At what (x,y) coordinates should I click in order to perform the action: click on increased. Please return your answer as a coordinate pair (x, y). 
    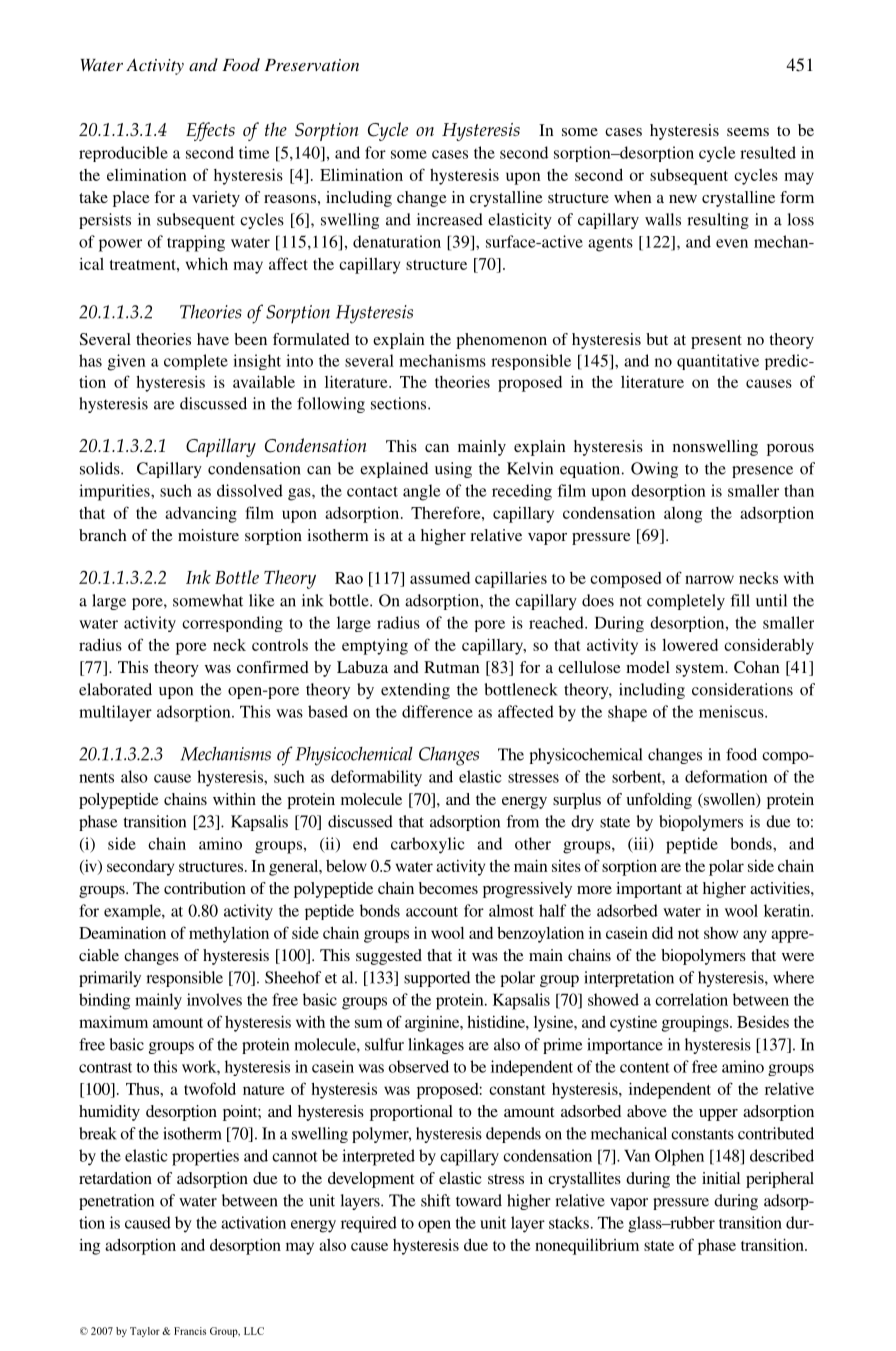
    Looking at the image, I should click on (450, 219).
